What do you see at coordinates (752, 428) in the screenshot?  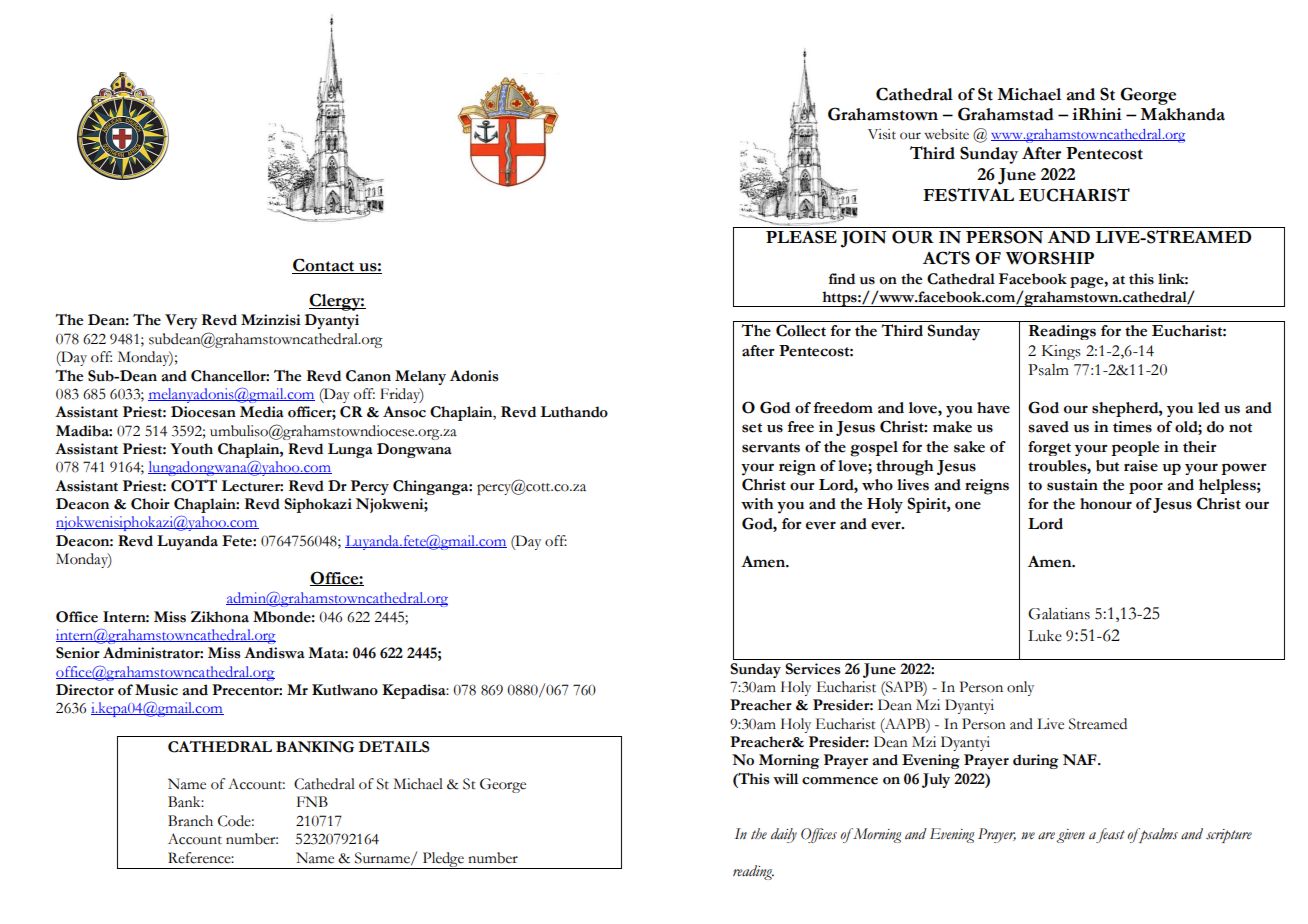 I see `set` at bounding box center [752, 428].
